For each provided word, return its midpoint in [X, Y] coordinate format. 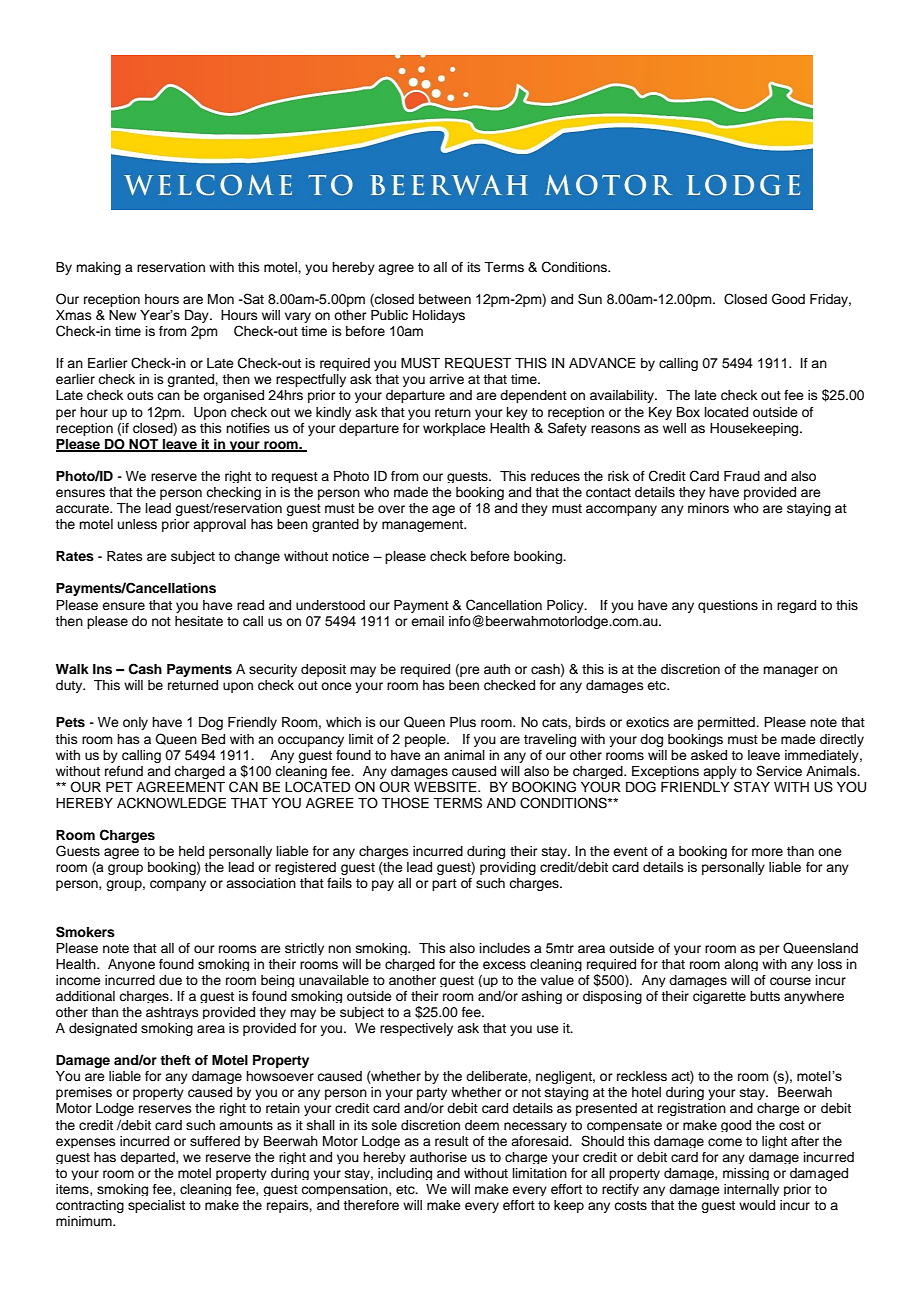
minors [708, 508]
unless [137, 524]
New [122, 315]
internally [751, 1190]
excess [504, 965]
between [445, 299]
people [426, 740]
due [170, 980]
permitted [727, 723]
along [741, 965]
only [135, 723]
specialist [156, 1206]
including [405, 1174]
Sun [590, 299]
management [424, 526]
